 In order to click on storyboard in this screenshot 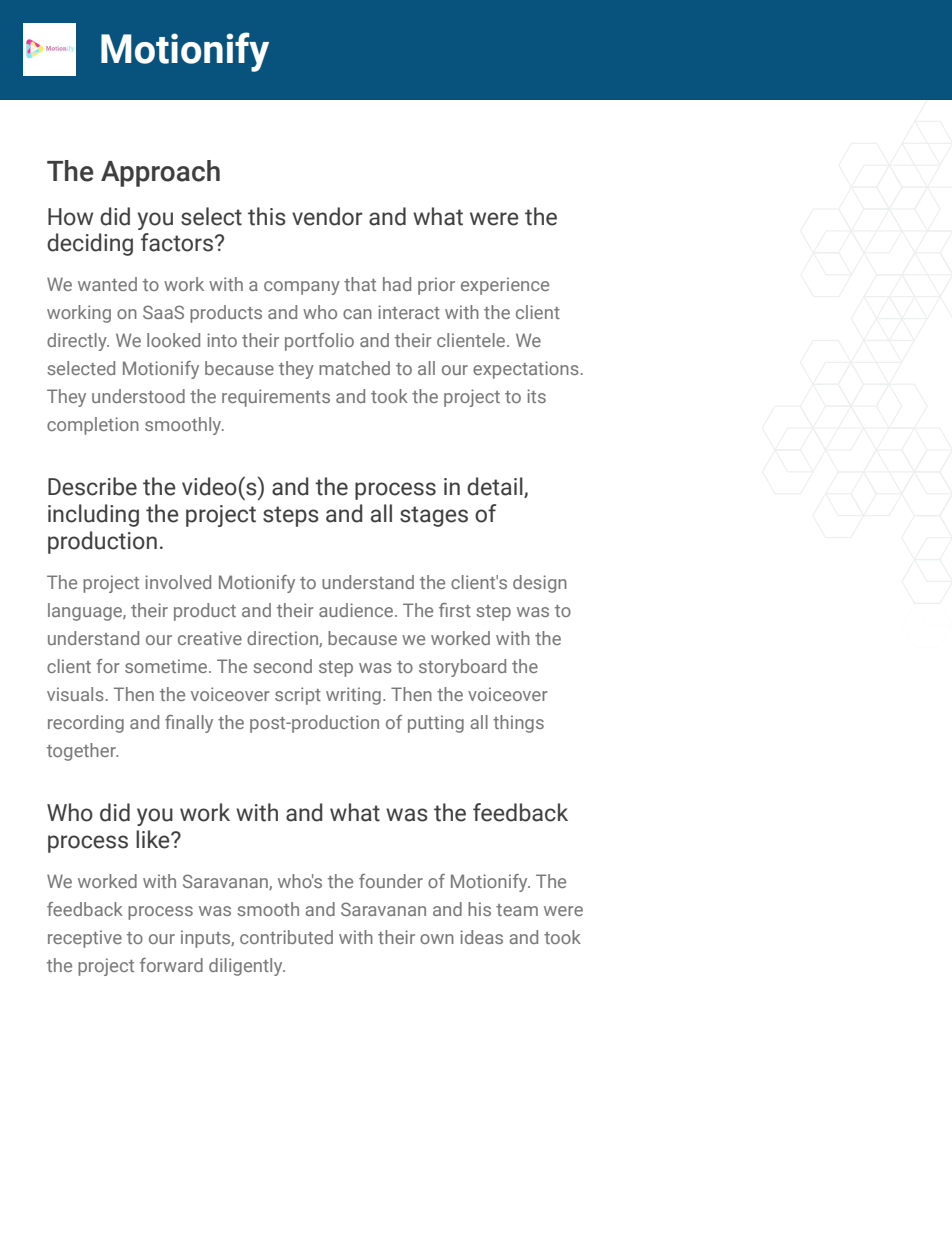, I will do `click(462, 668)`.
